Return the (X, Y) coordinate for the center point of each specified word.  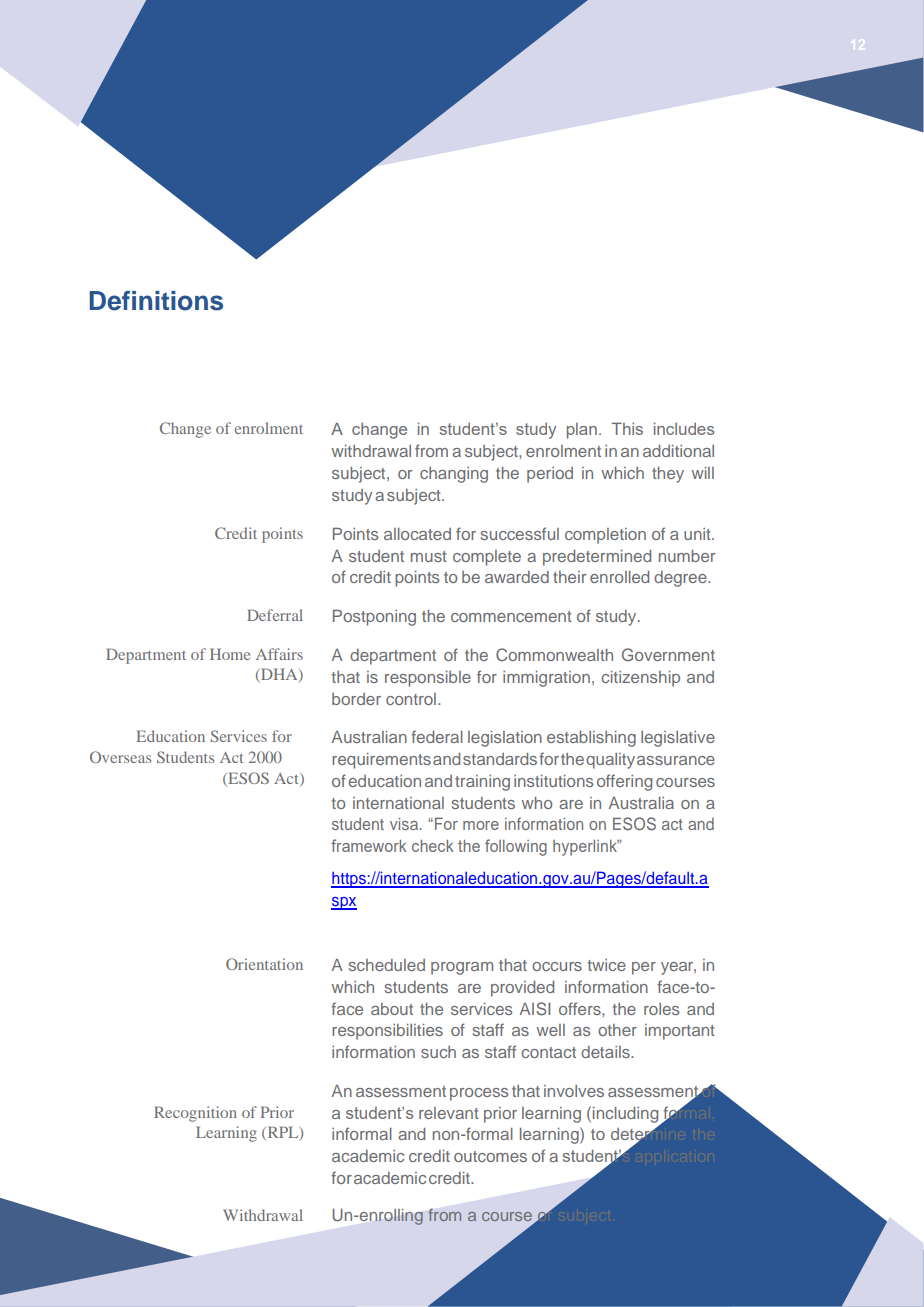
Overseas (120, 757)
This (627, 428)
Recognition (195, 1114)
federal (437, 736)
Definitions (156, 301)
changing (454, 475)
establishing (591, 739)
